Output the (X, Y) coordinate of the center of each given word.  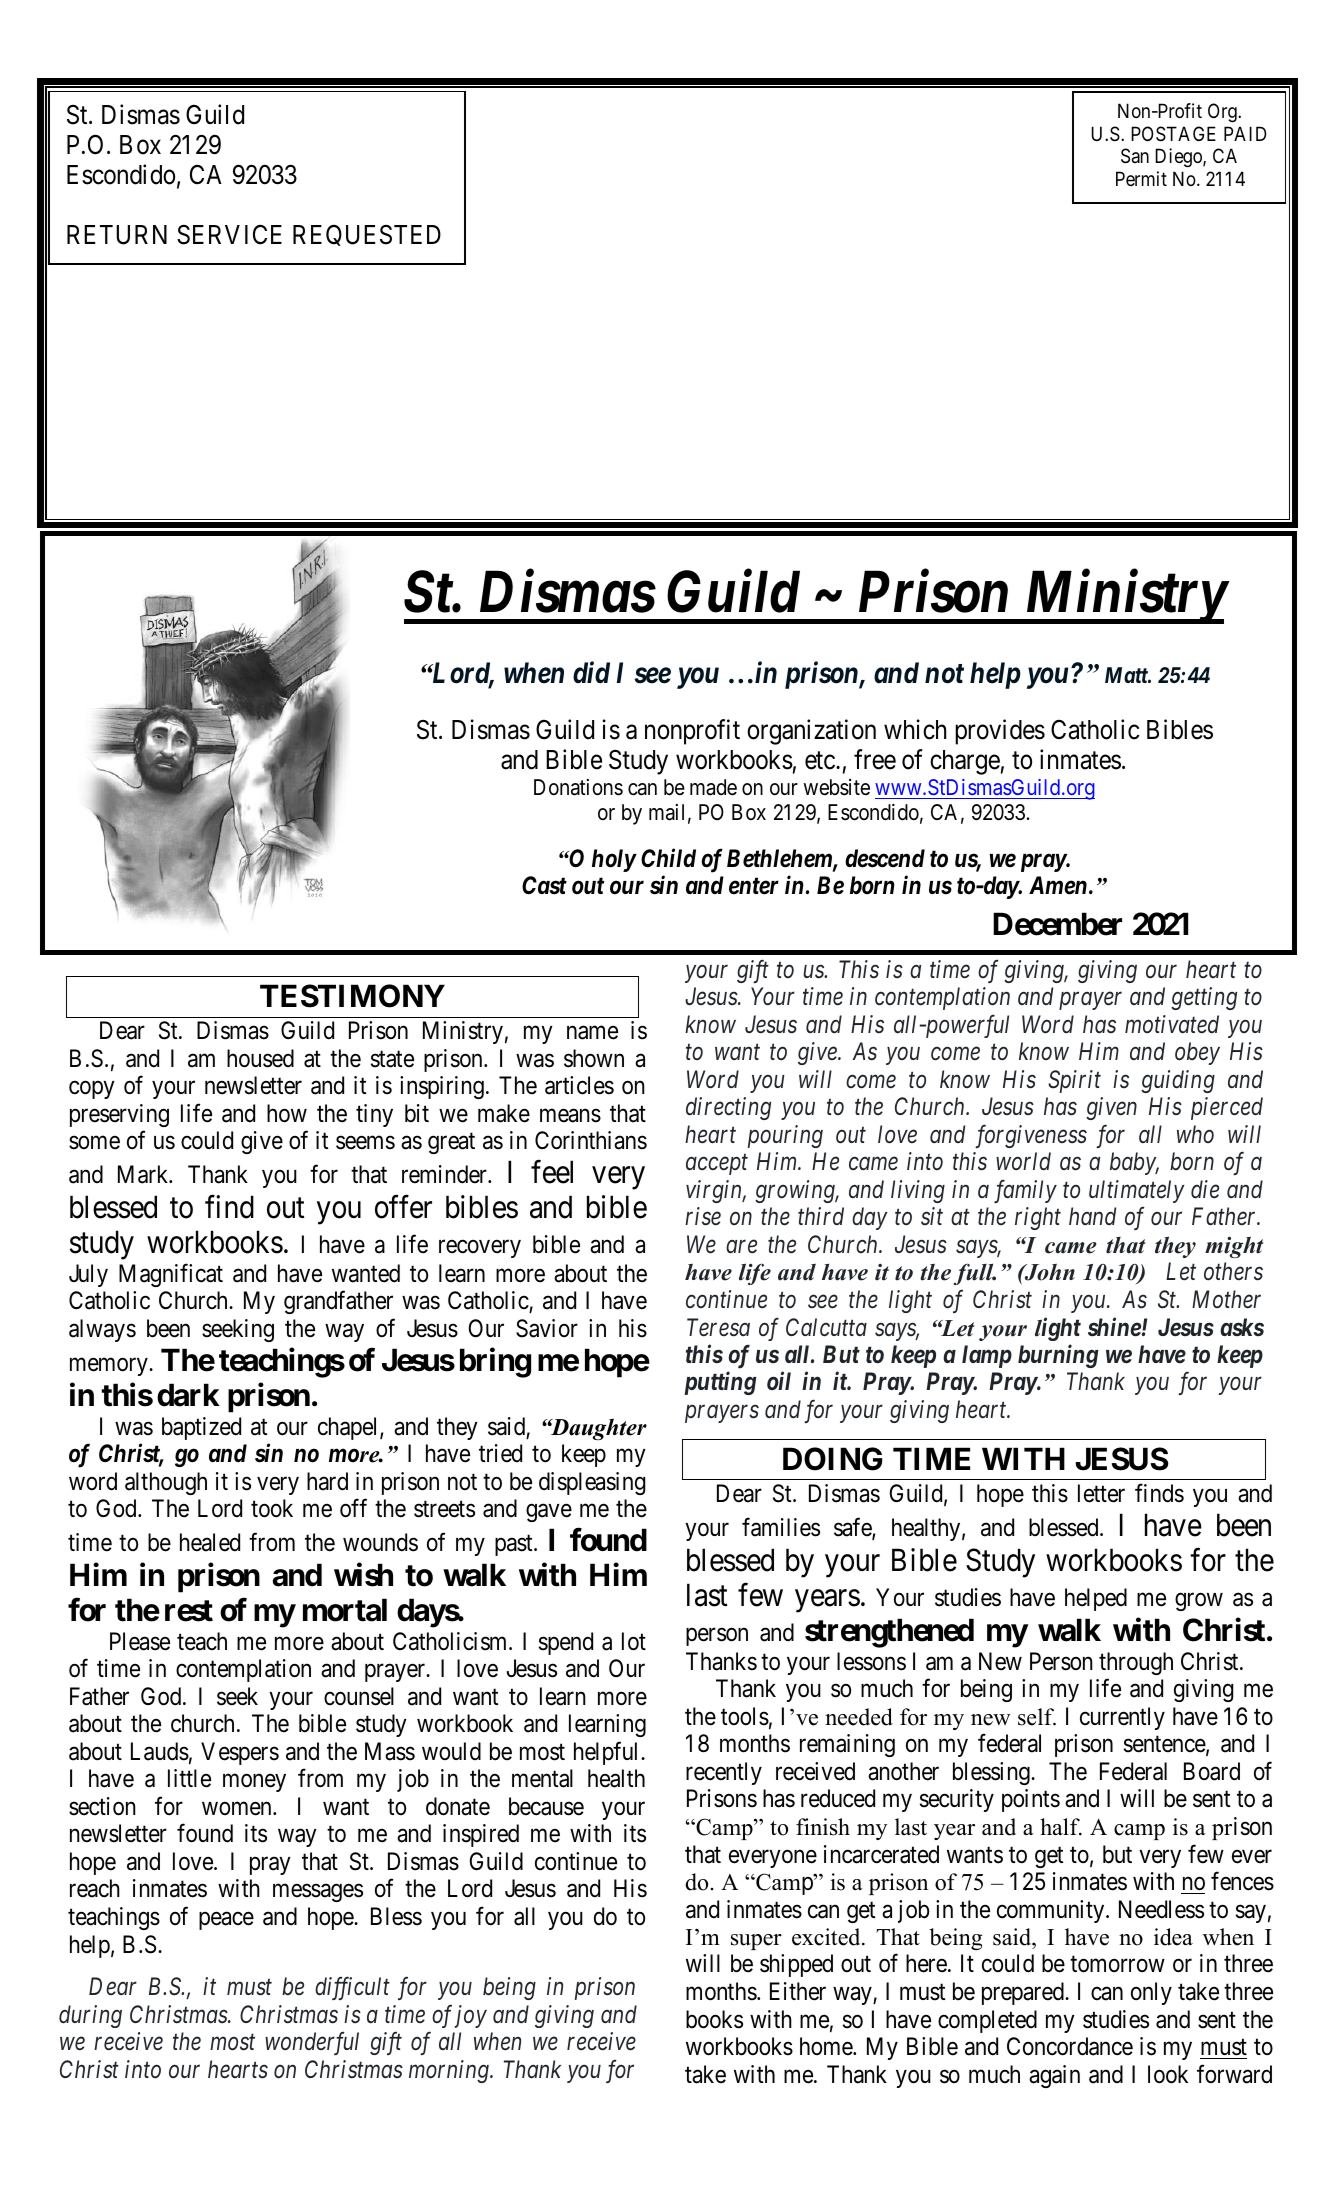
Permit (1141, 178)
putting (720, 1383)
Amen (1058, 885)
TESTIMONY (352, 996)
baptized (201, 1428)
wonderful (312, 2043)
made (713, 787)
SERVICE (229, 234)
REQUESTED (367, 235)
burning (1058, 1356)
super (756, 1942)
